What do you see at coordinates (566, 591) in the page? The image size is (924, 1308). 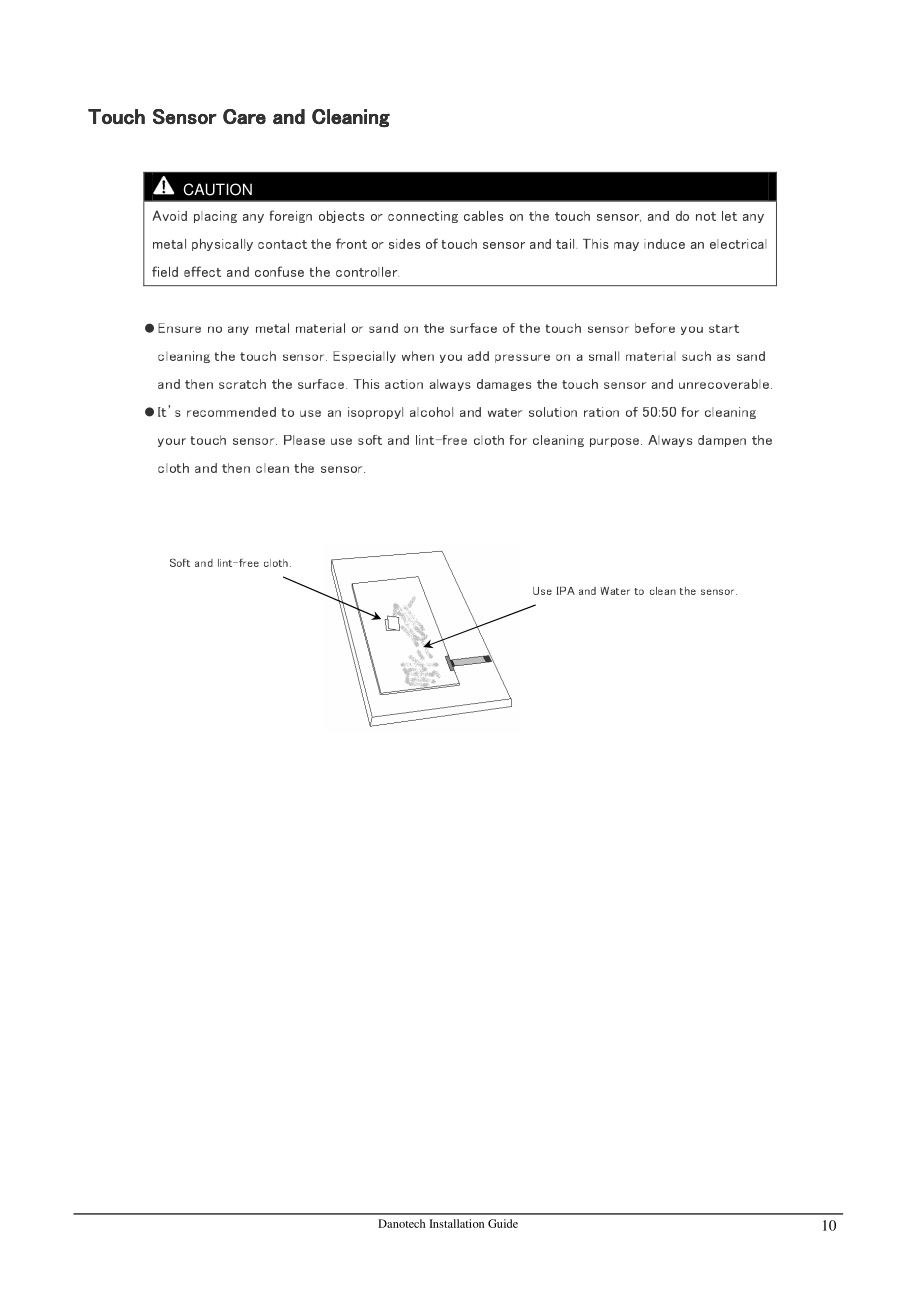 I see `IPA` at bounding box center [566, 591].
